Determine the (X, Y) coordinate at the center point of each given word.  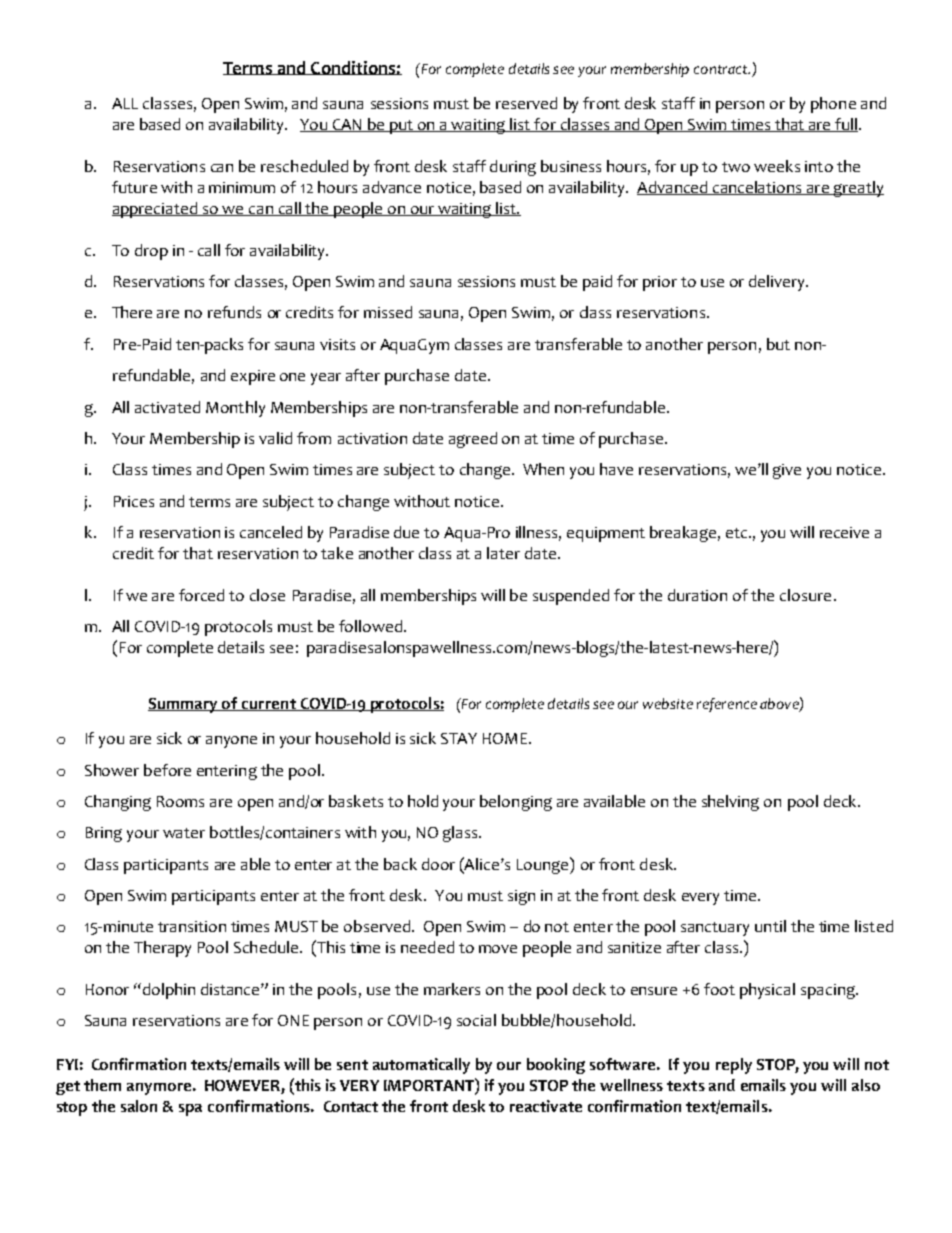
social (476, 1020)
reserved (526, 103)
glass (461, 834)
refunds (234, 312)
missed (388, 312)
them (102, 1085)
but (778, 344)
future (134, 187)
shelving (730, 803)
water (184, 833)
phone (833, 105)
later (503, 553)
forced (201, 595)
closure (805, 595)
